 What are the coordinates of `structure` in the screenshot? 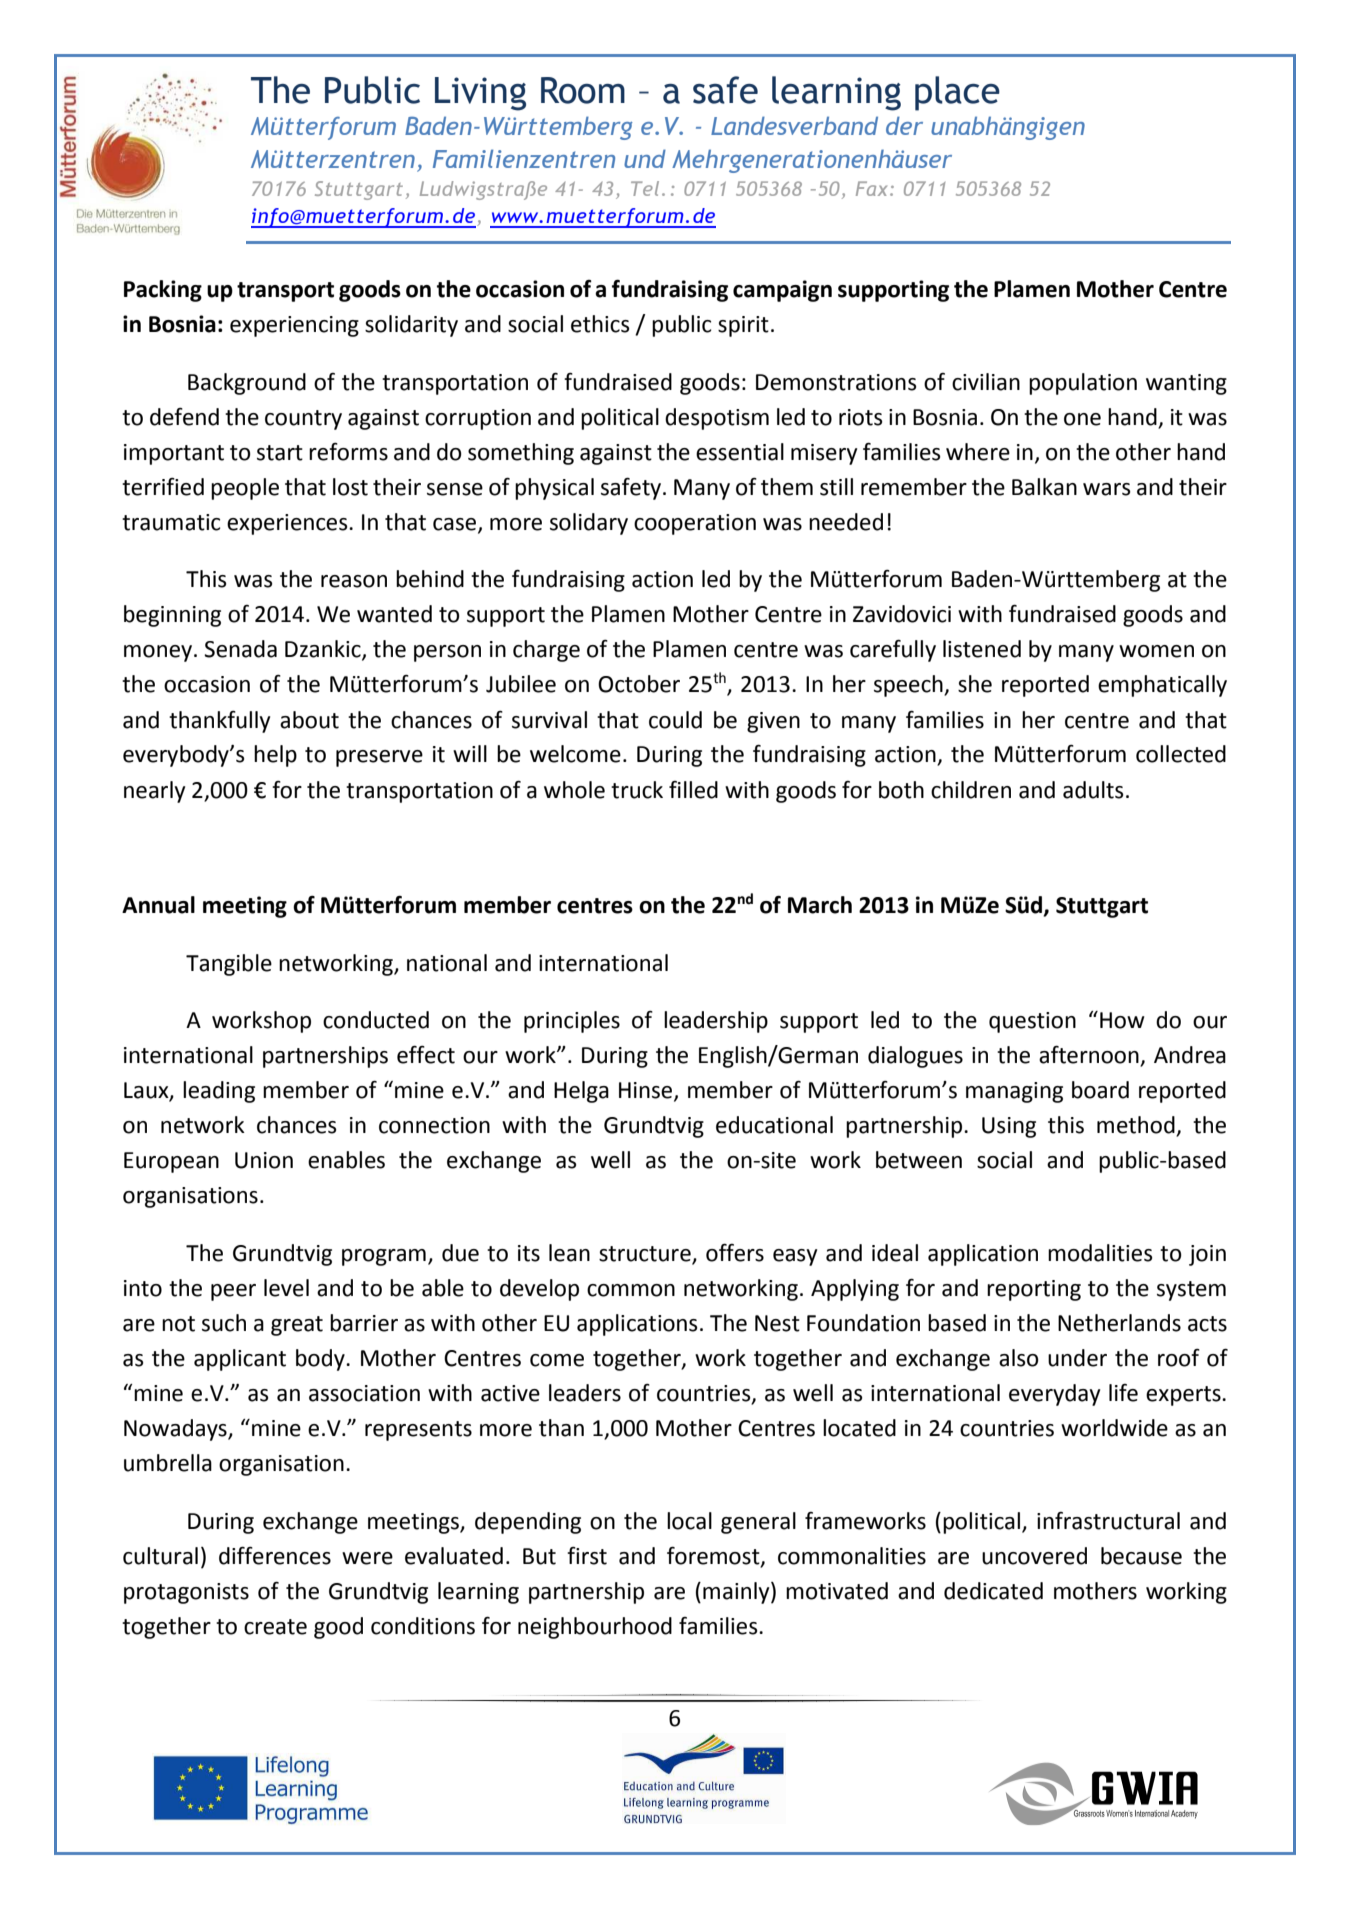 It's located at (645, 1254).
